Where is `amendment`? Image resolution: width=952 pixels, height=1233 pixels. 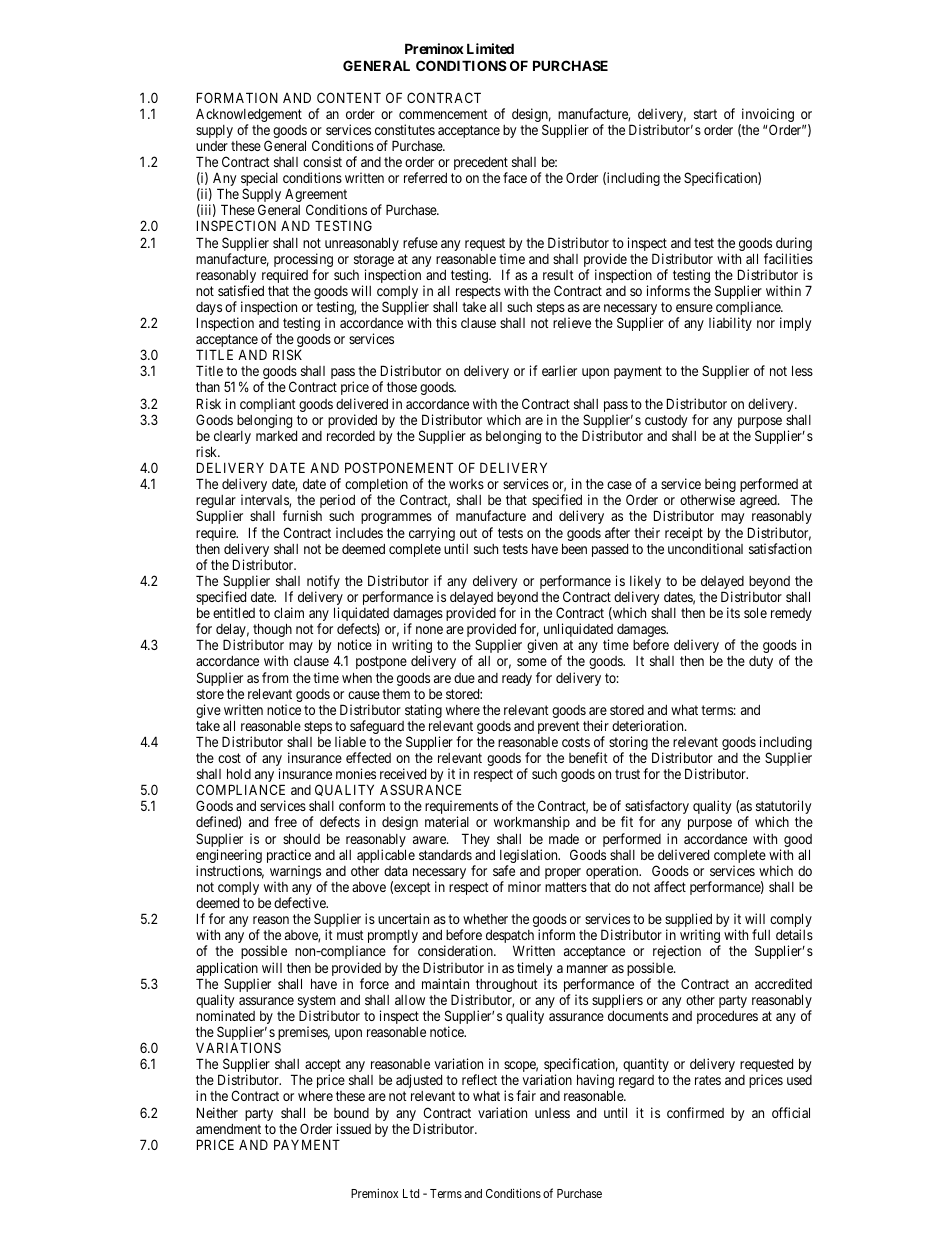 amendment is located at coordinates (228, 1129).
